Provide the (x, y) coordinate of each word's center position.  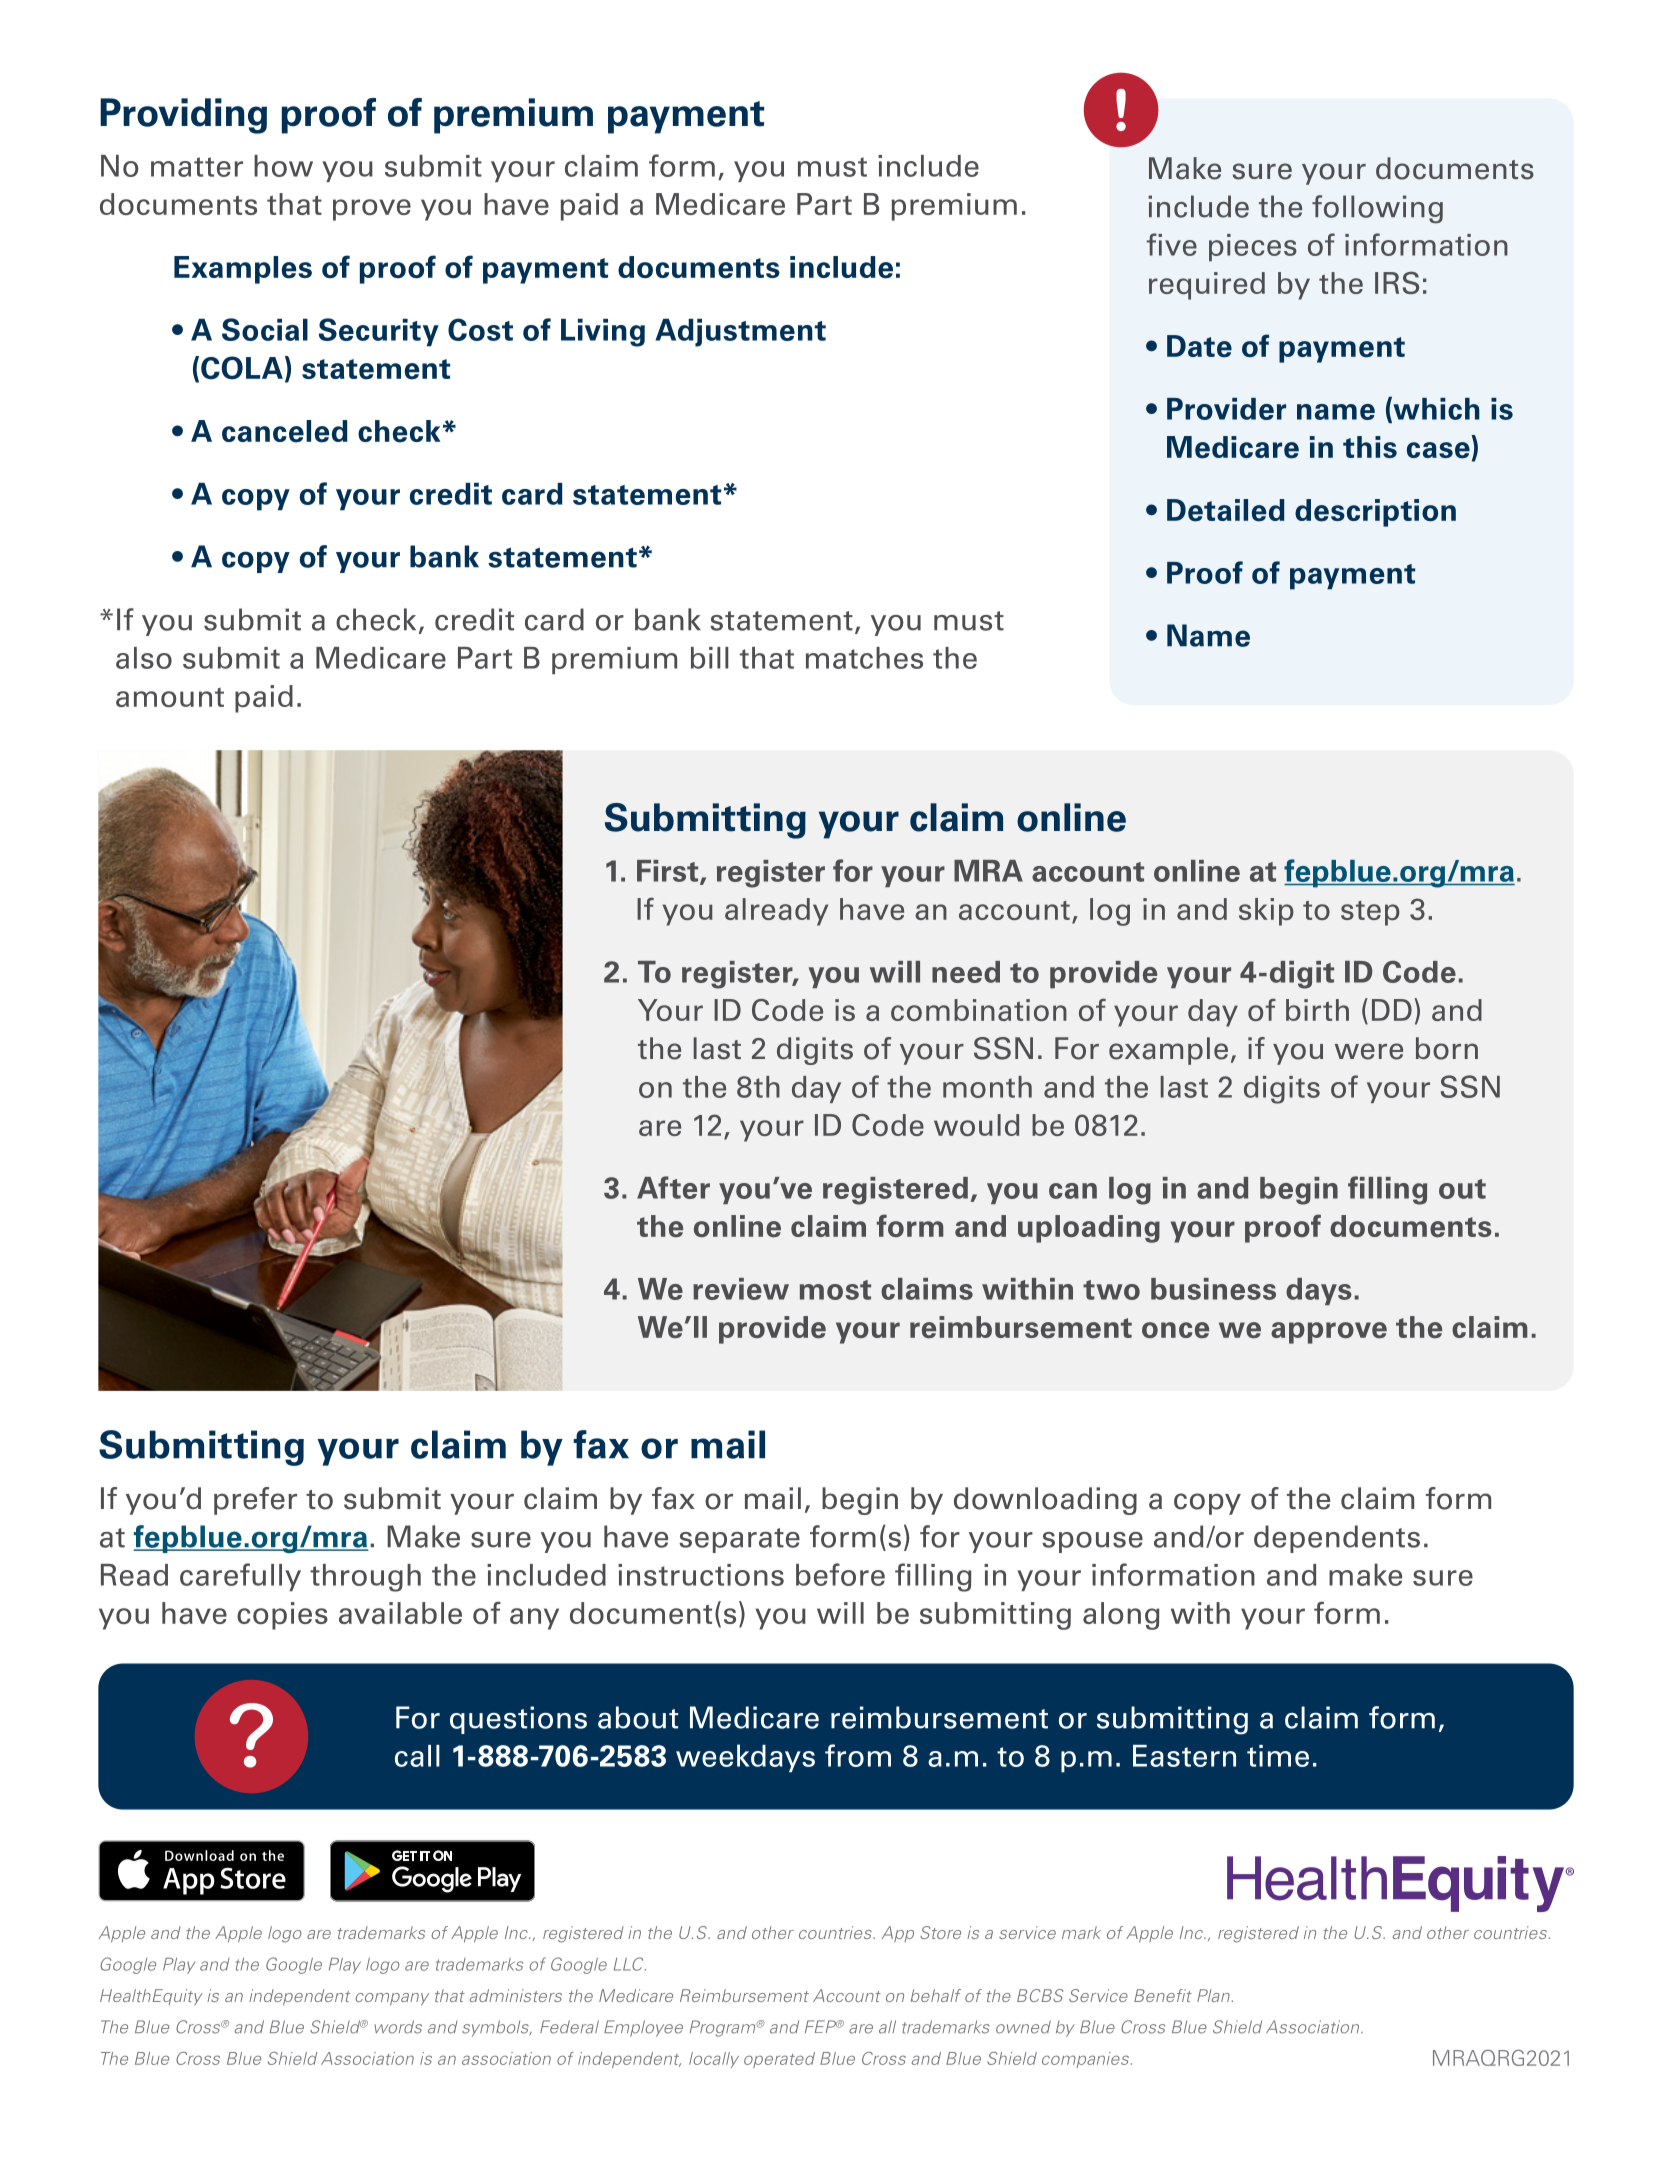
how (283, 166)
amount (170, 697)
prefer (255, 1501)
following (1377, 209)
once (1175, 1330)
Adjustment (740, 332)
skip (1266, 912)
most (835, 1290)
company (392, 1999)
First (669, 872)
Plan (1214, 1995)
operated (779, 2060)
